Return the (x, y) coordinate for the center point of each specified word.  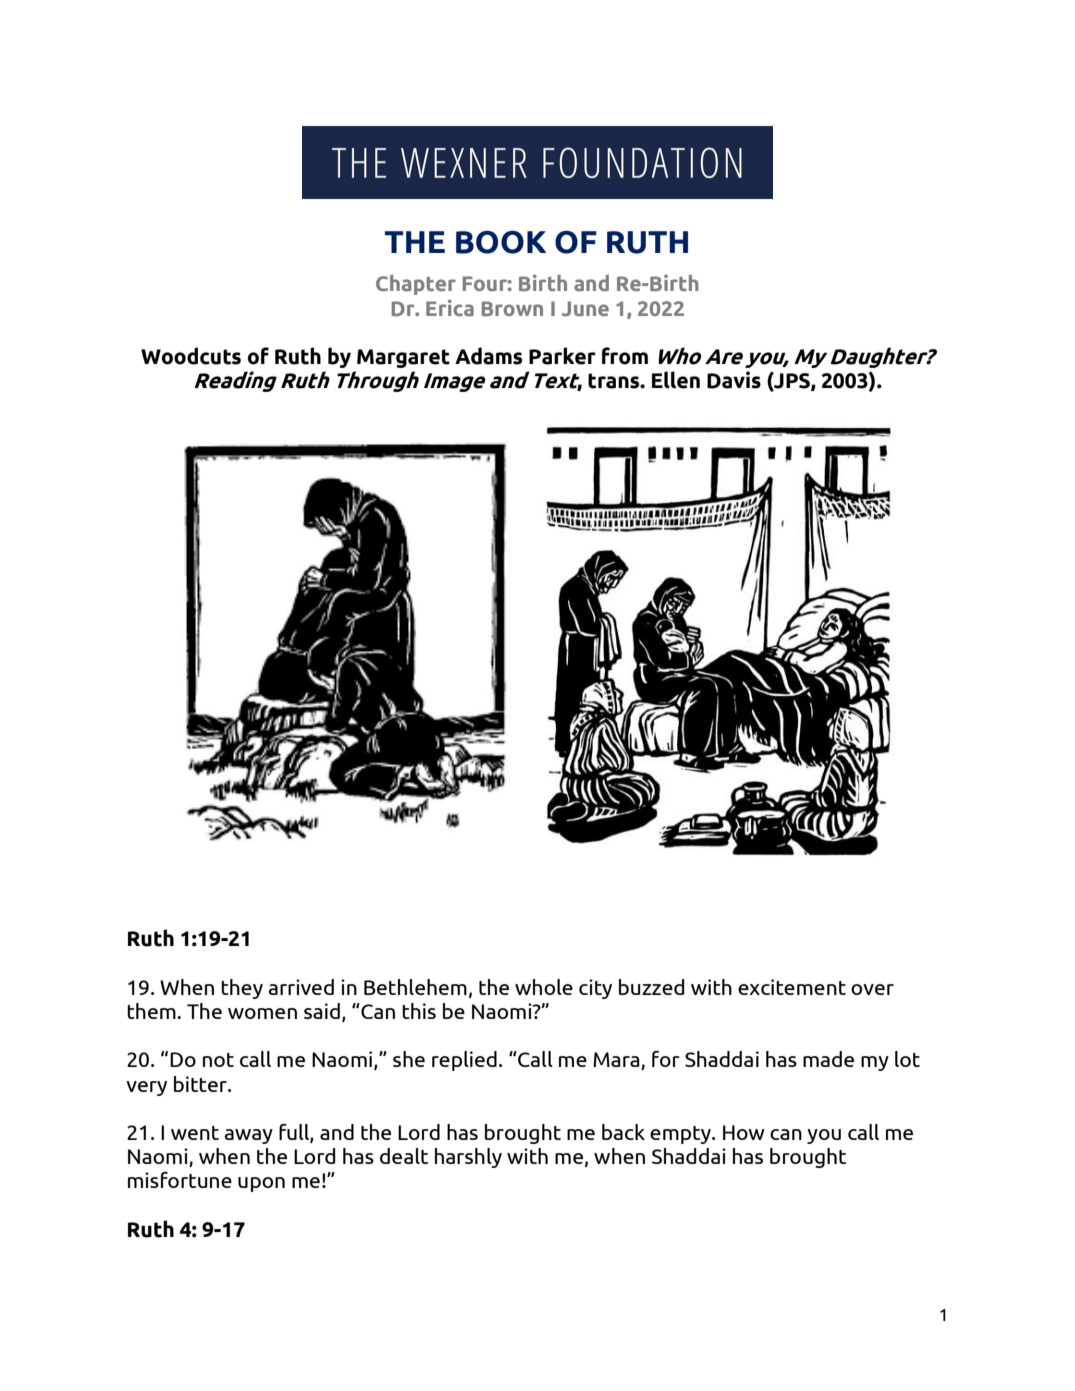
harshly (468, 1158)
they (242, 989)
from (625, 356)
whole (544, 987)
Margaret (403, 358)
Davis (734, 380)
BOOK (501, 242)
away (248, 1136)
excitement (792, 987)
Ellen (676, 380)
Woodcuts (191, 356)
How (744, 1132)
